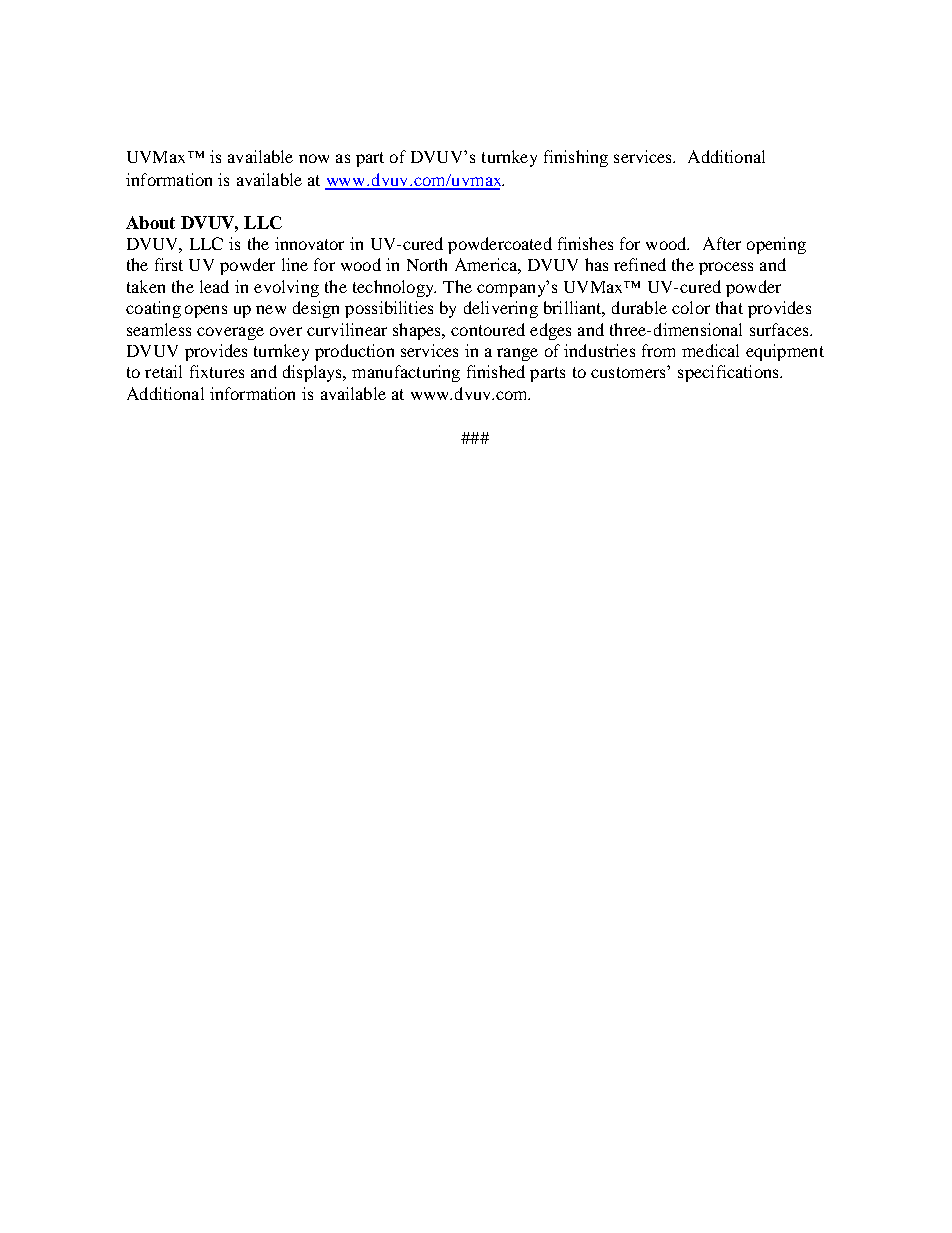 This document has height=1233, width=952. Describe the element at coordinates (576, 158) in the document. I see `finishing` at that location.
